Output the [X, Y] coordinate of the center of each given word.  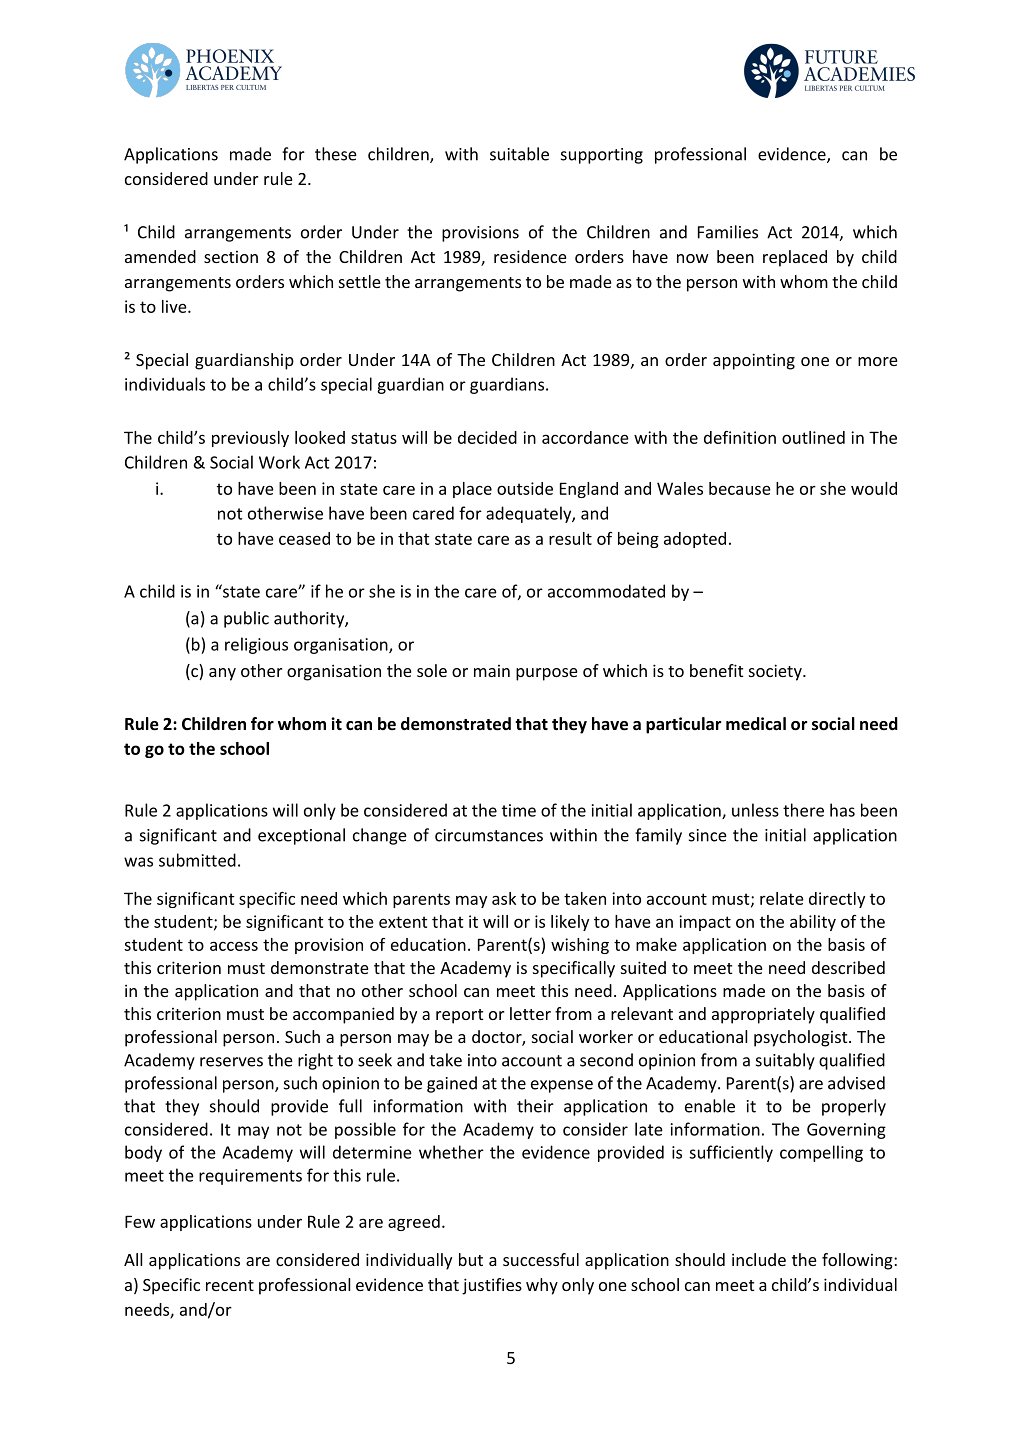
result [570, 538]
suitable [519, 154]
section [231, 257]
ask [504, 898]
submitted [197, 860]
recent [230, 1285]
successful [541, 1259]
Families [728, 232]
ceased [304, 538]
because [740, 488]
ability [813, 923]
